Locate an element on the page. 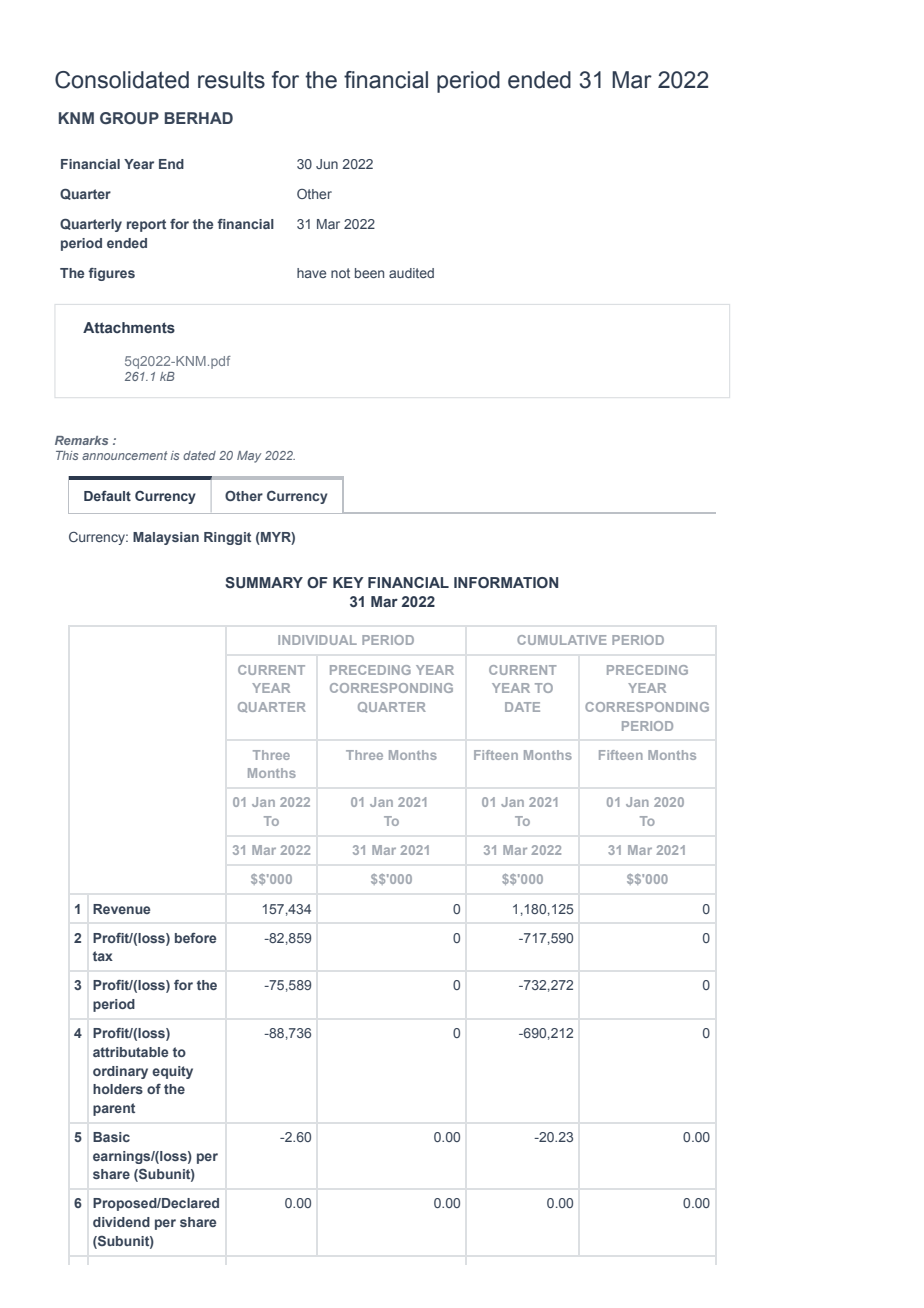  audited is located at coordinates (411, 273).
